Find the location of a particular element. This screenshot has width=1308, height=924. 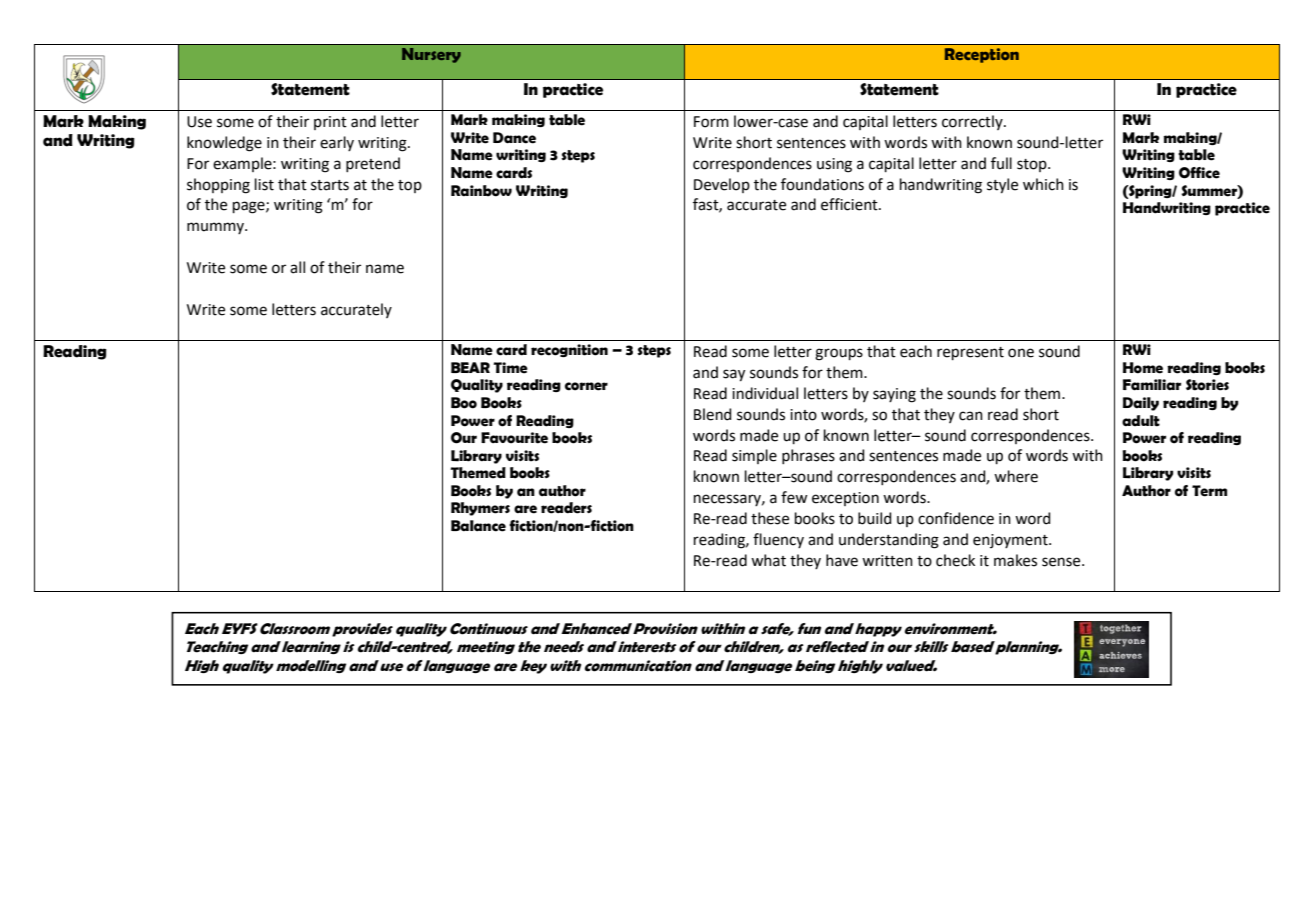

fluency is located at coordinates (778, 540).
